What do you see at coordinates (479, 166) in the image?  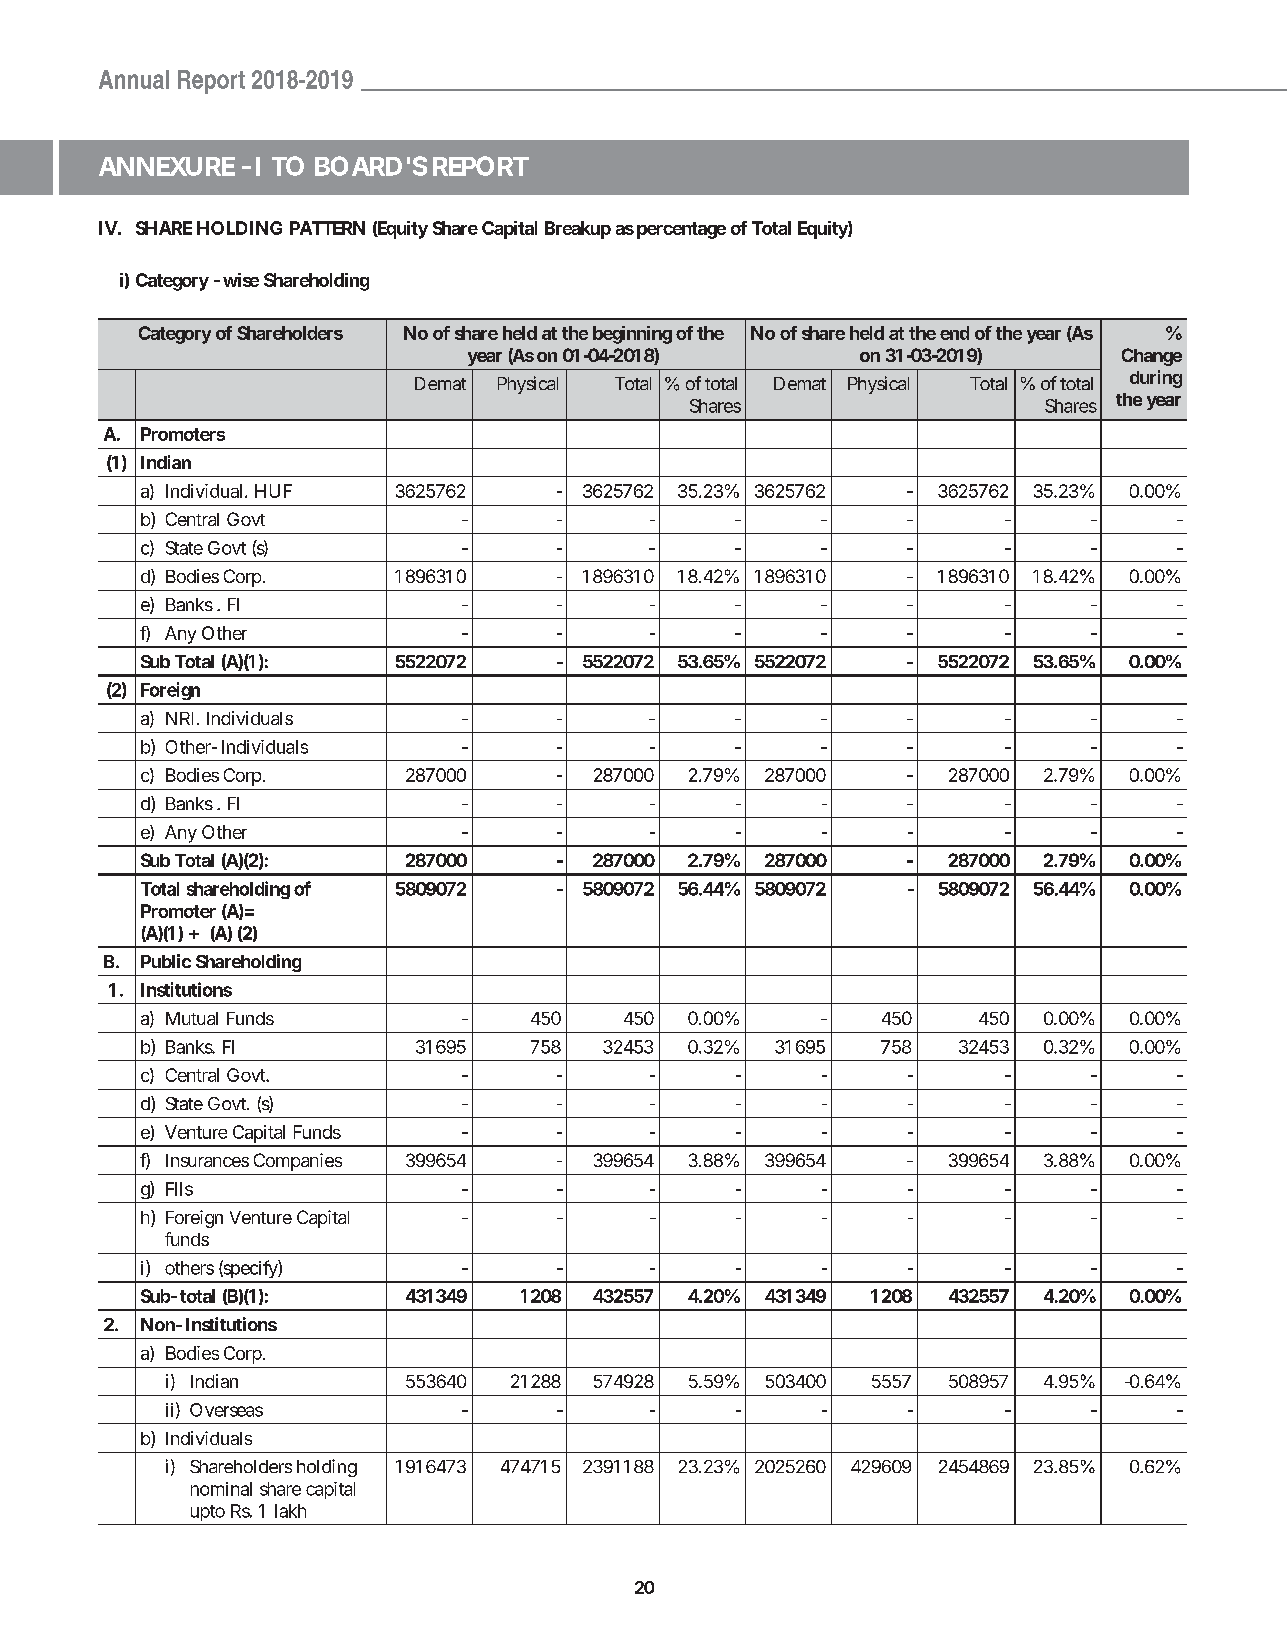 I see `REPORT` at bounding box center [479, 166].
